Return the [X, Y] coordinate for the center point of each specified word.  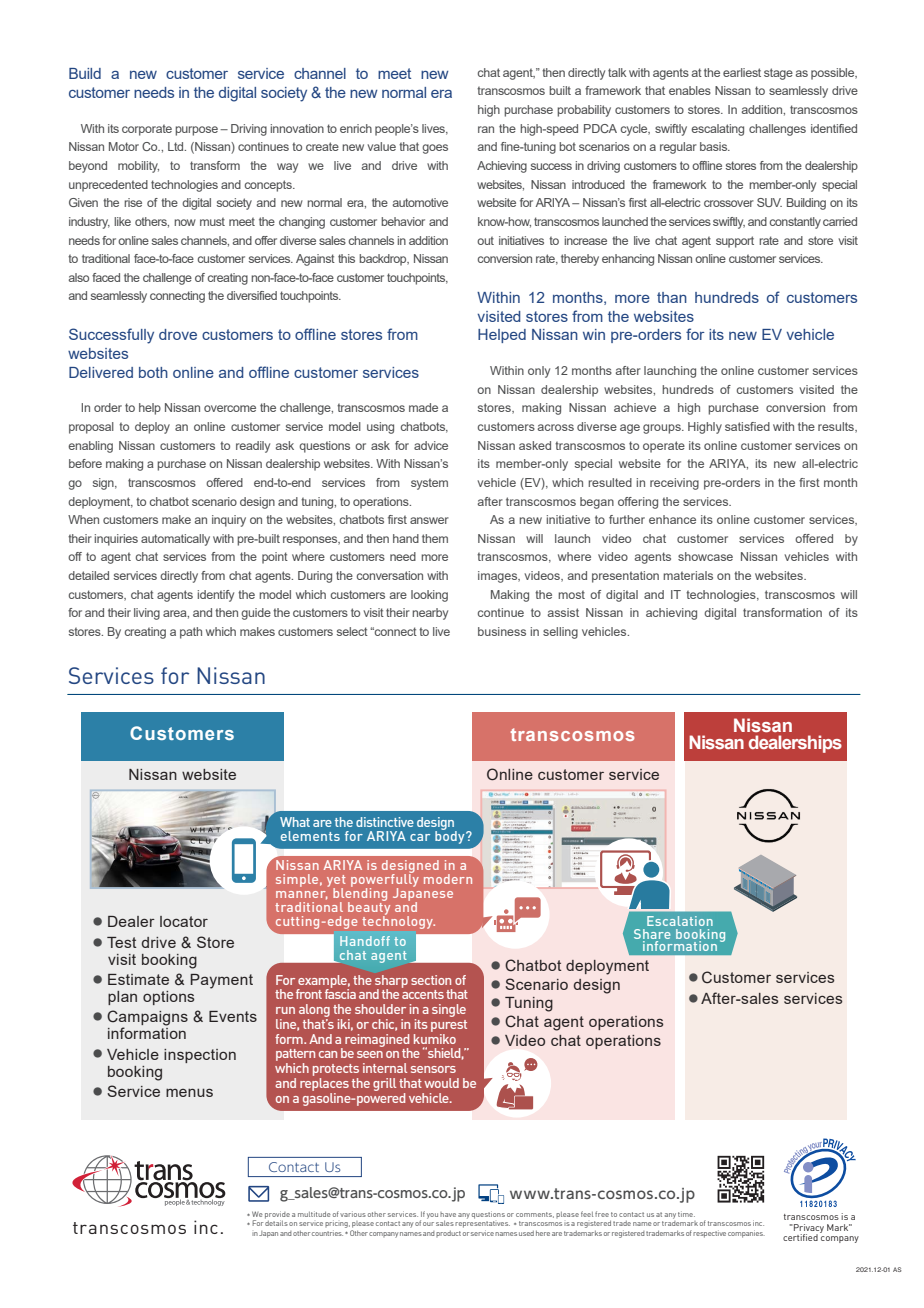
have [448, 1214]
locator [184, 921]
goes [435, 149]
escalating [717, 130]
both [153, 372]
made [423, 407]
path [191, 633]
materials [688, 575]
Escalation [680, 921]
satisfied [747, 426]
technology [398, 921]
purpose [196, 131]
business [502, 631]
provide [277, 1216]
